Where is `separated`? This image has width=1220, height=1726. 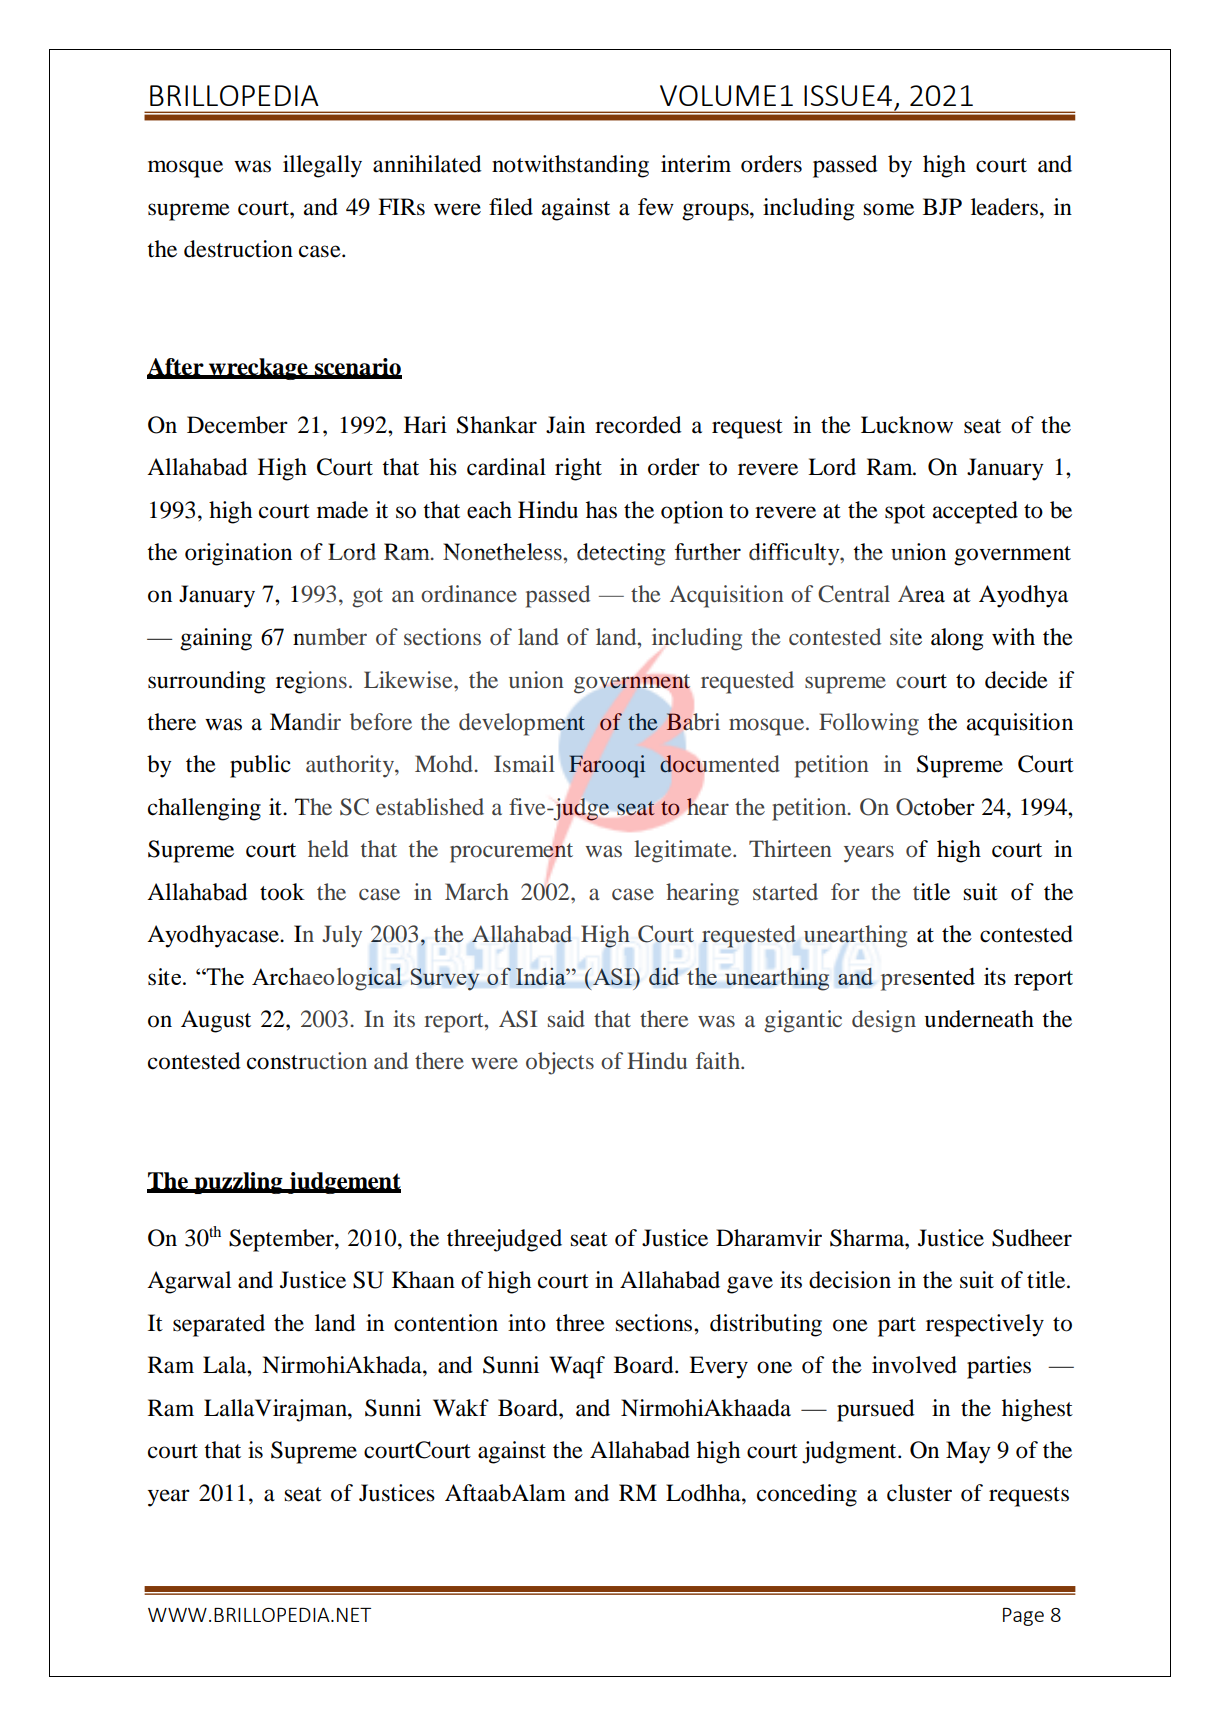 separated is located at coordinates (219, 1325).
